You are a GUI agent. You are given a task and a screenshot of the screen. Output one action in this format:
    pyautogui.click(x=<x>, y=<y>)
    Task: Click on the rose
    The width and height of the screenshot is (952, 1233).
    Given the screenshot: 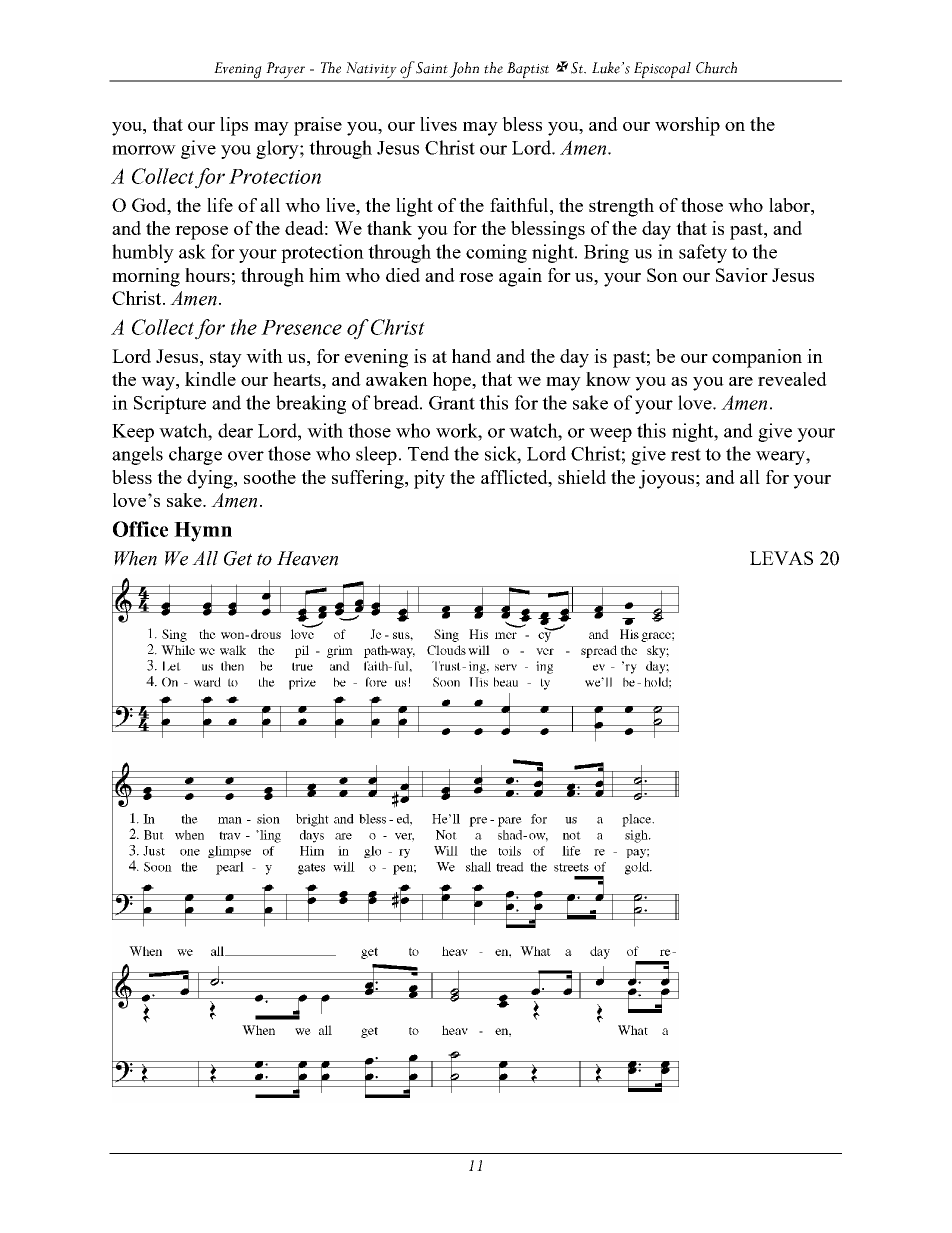 What is the action you would take?
    pyautogui.click(x=476, y=277)
